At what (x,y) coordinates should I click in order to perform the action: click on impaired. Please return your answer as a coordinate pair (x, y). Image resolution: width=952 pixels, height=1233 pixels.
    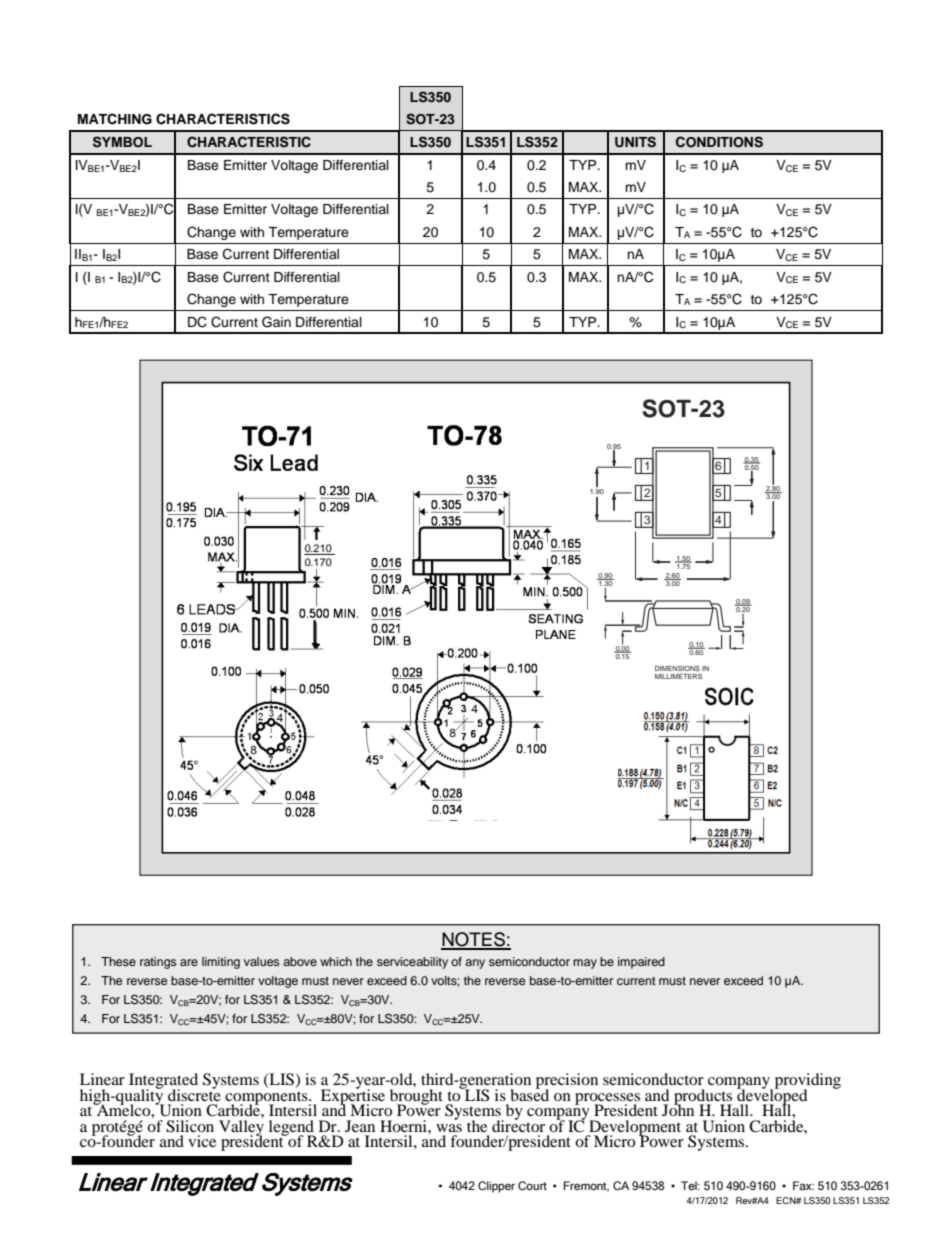
    Looking at the image, I should click on (641, 963).
